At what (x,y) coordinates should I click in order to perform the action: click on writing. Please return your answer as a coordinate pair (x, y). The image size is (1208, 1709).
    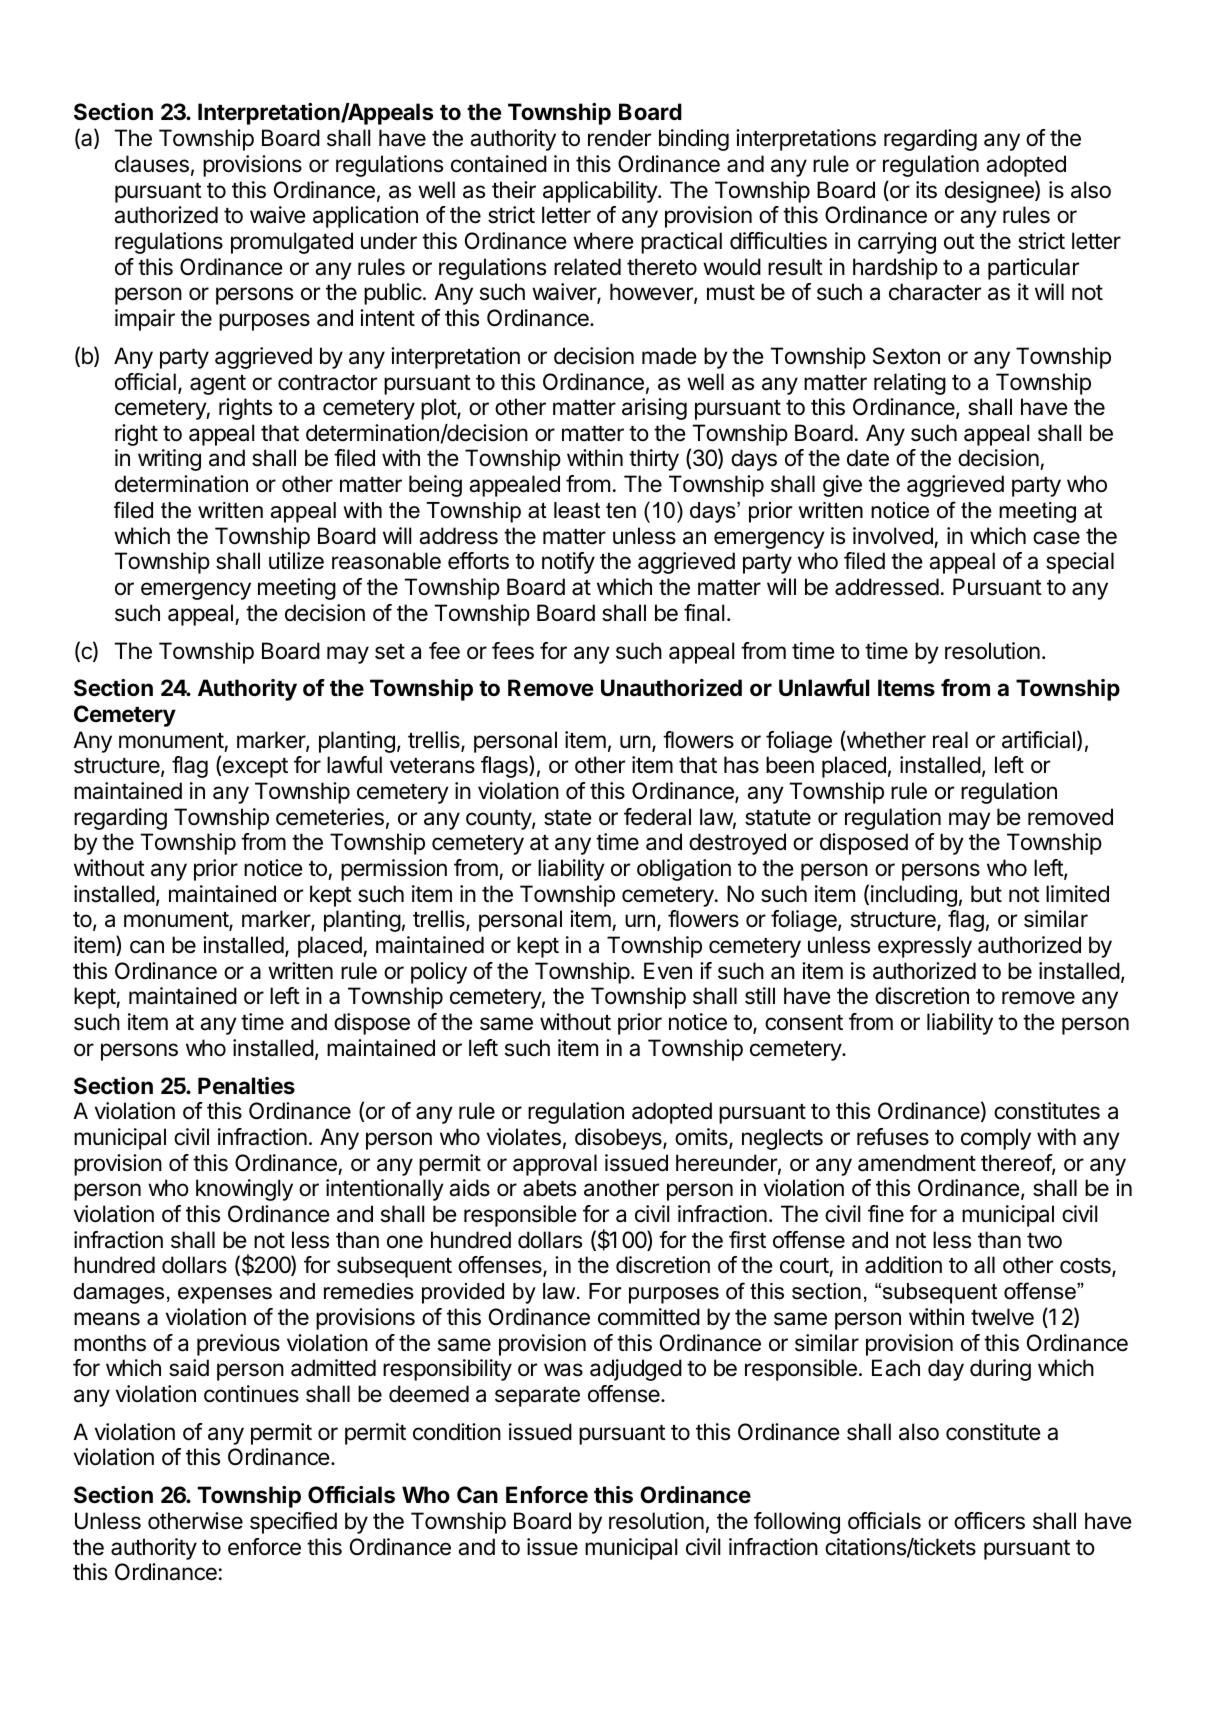
    Looking at the image, I should click on (169, 460).
